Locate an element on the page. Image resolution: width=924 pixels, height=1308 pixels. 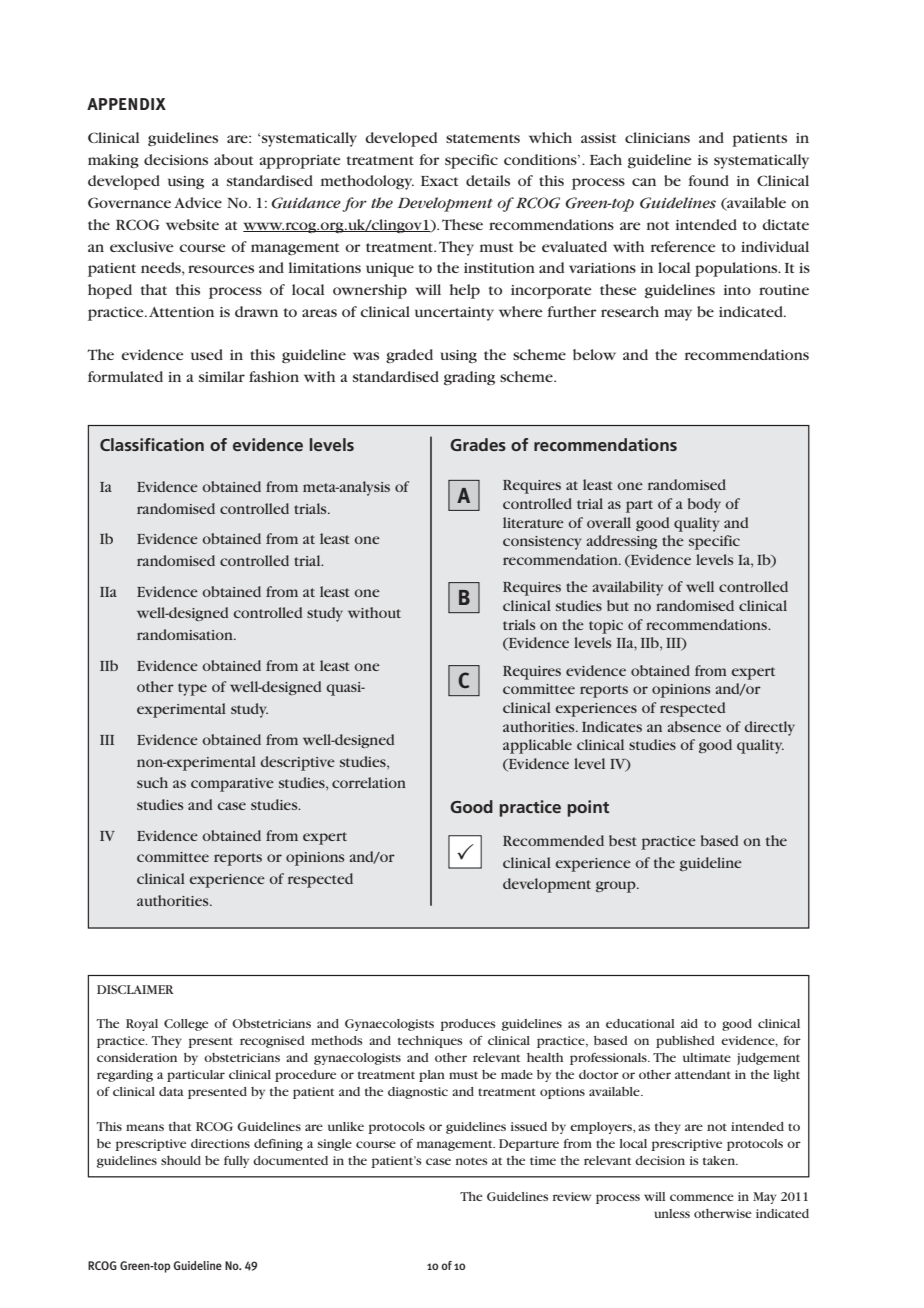
correlation is located at coordinates (369, 782).
